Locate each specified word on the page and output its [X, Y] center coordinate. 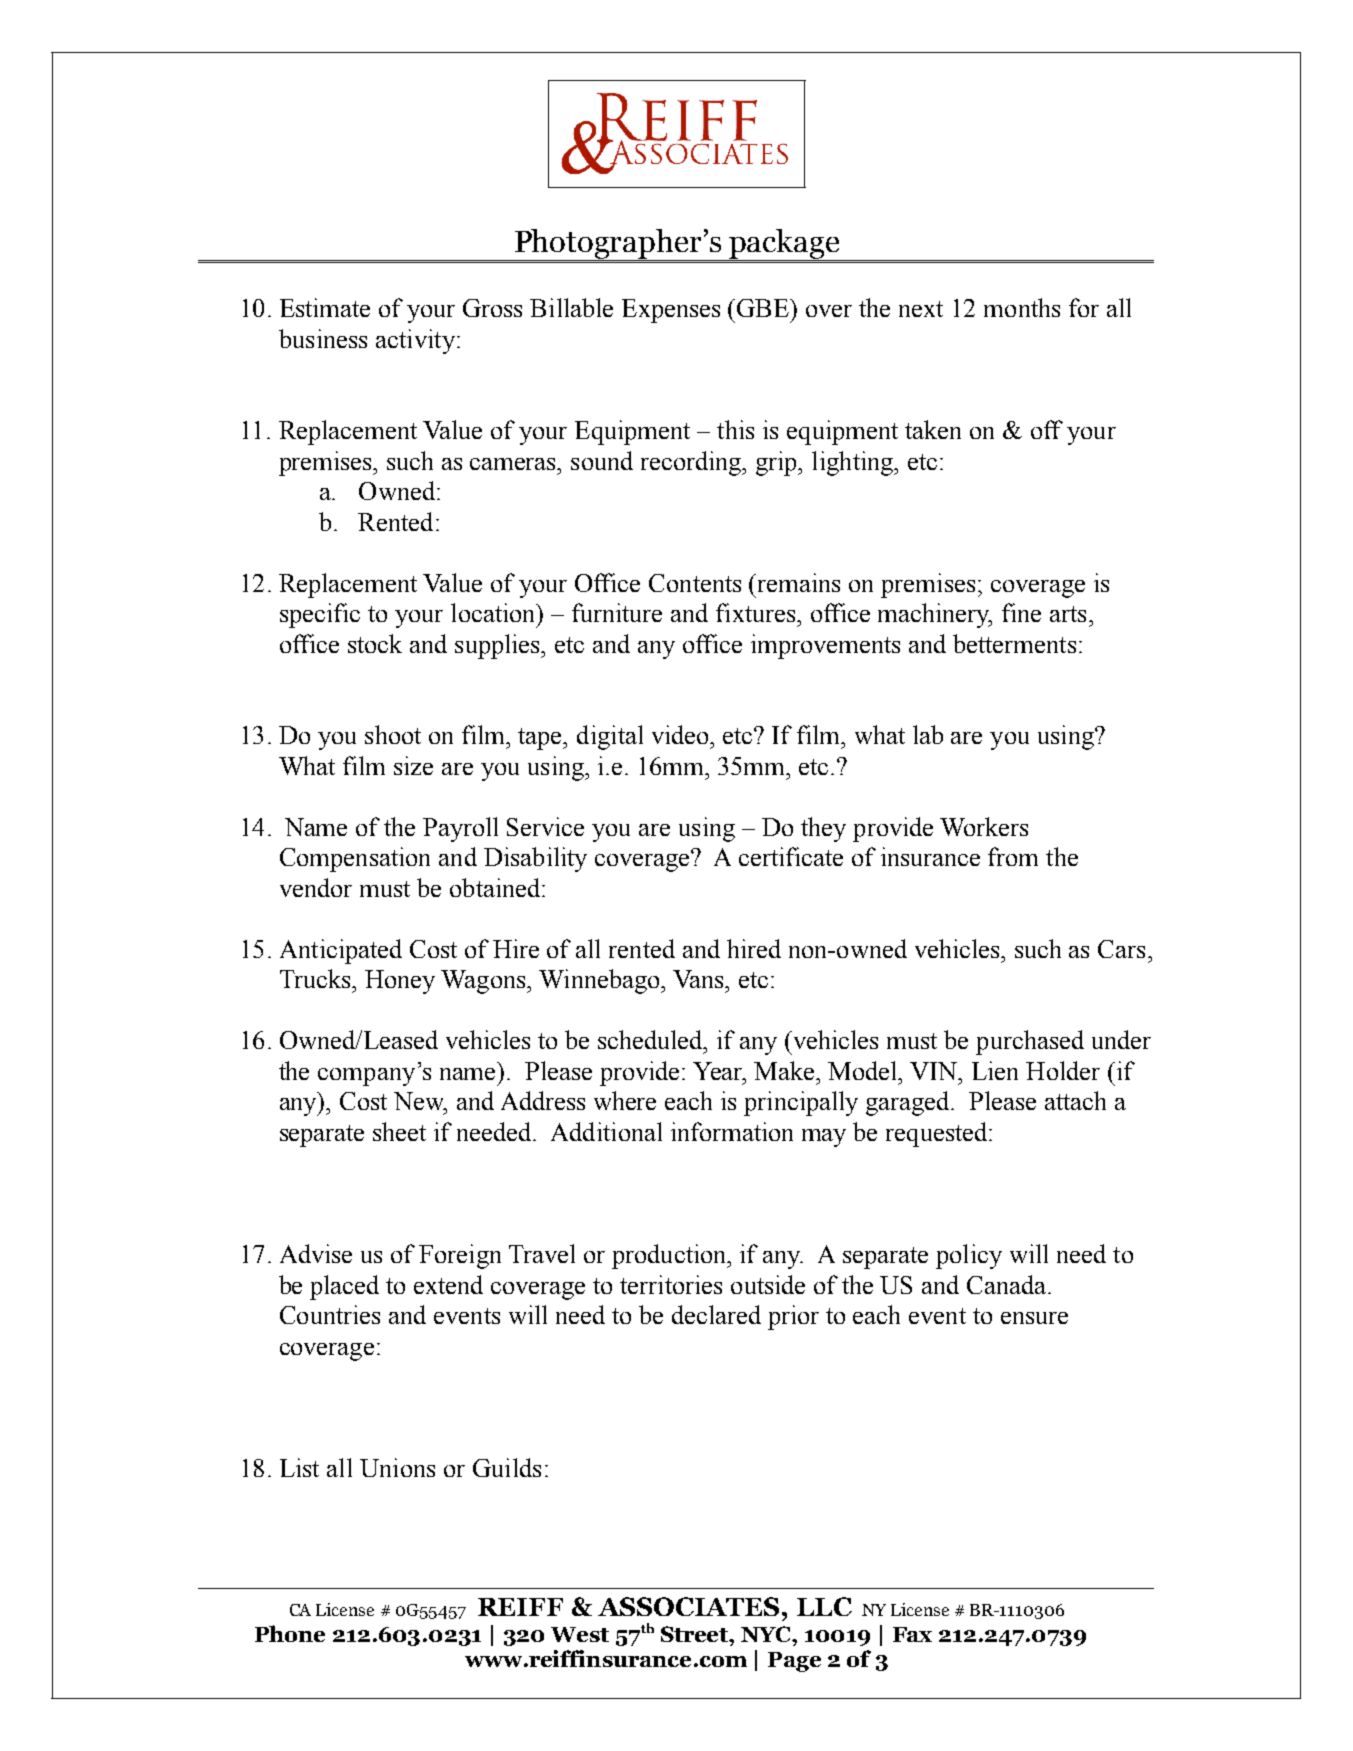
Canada [1008, 1284]
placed [344, 1287]
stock [375, 643]
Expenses [671, 311]
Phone [290, 1633]
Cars [1121, 949]
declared [716, 1314]
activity [415, 341]
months [1022, 307]
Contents [695, 583]
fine [1021, 612]
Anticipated [341, 951]
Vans [699, 979]
